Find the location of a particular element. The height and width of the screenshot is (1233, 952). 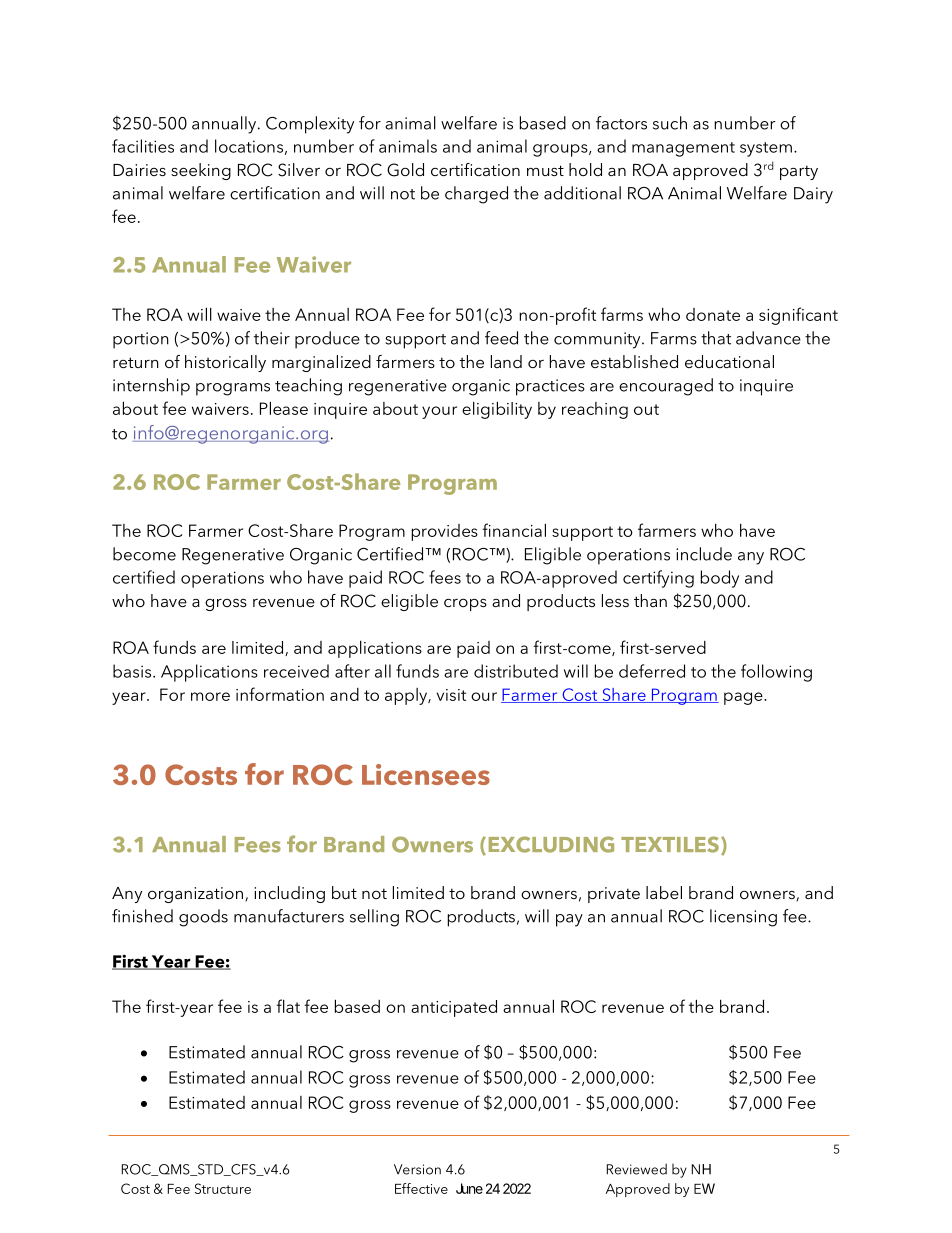

seeking is located at coordinates (201, 171).
